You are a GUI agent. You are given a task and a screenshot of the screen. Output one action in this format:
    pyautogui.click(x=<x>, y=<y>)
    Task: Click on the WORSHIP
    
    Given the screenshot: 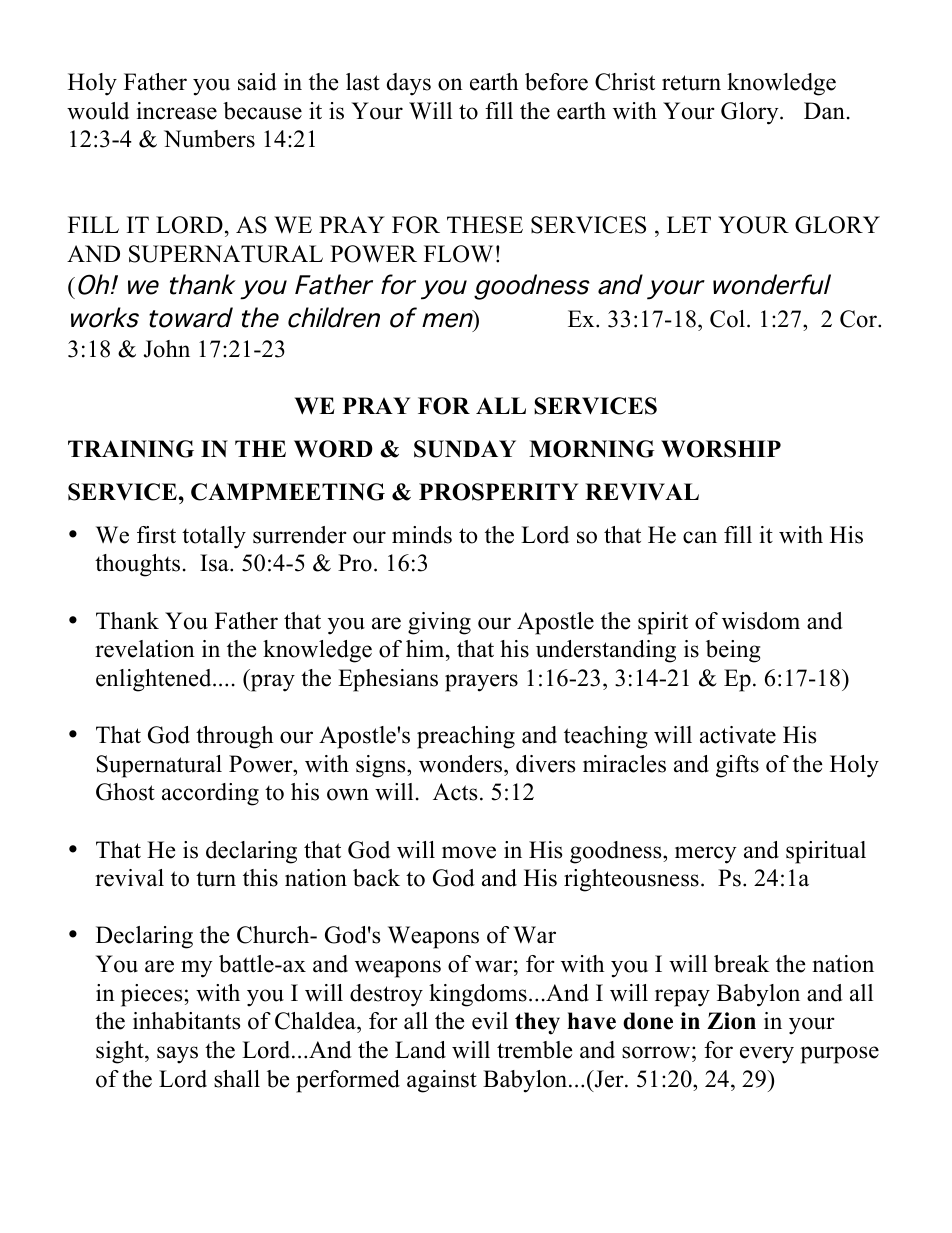 What is the action you would take?
    pyautogui.click(x=721, y=449)
